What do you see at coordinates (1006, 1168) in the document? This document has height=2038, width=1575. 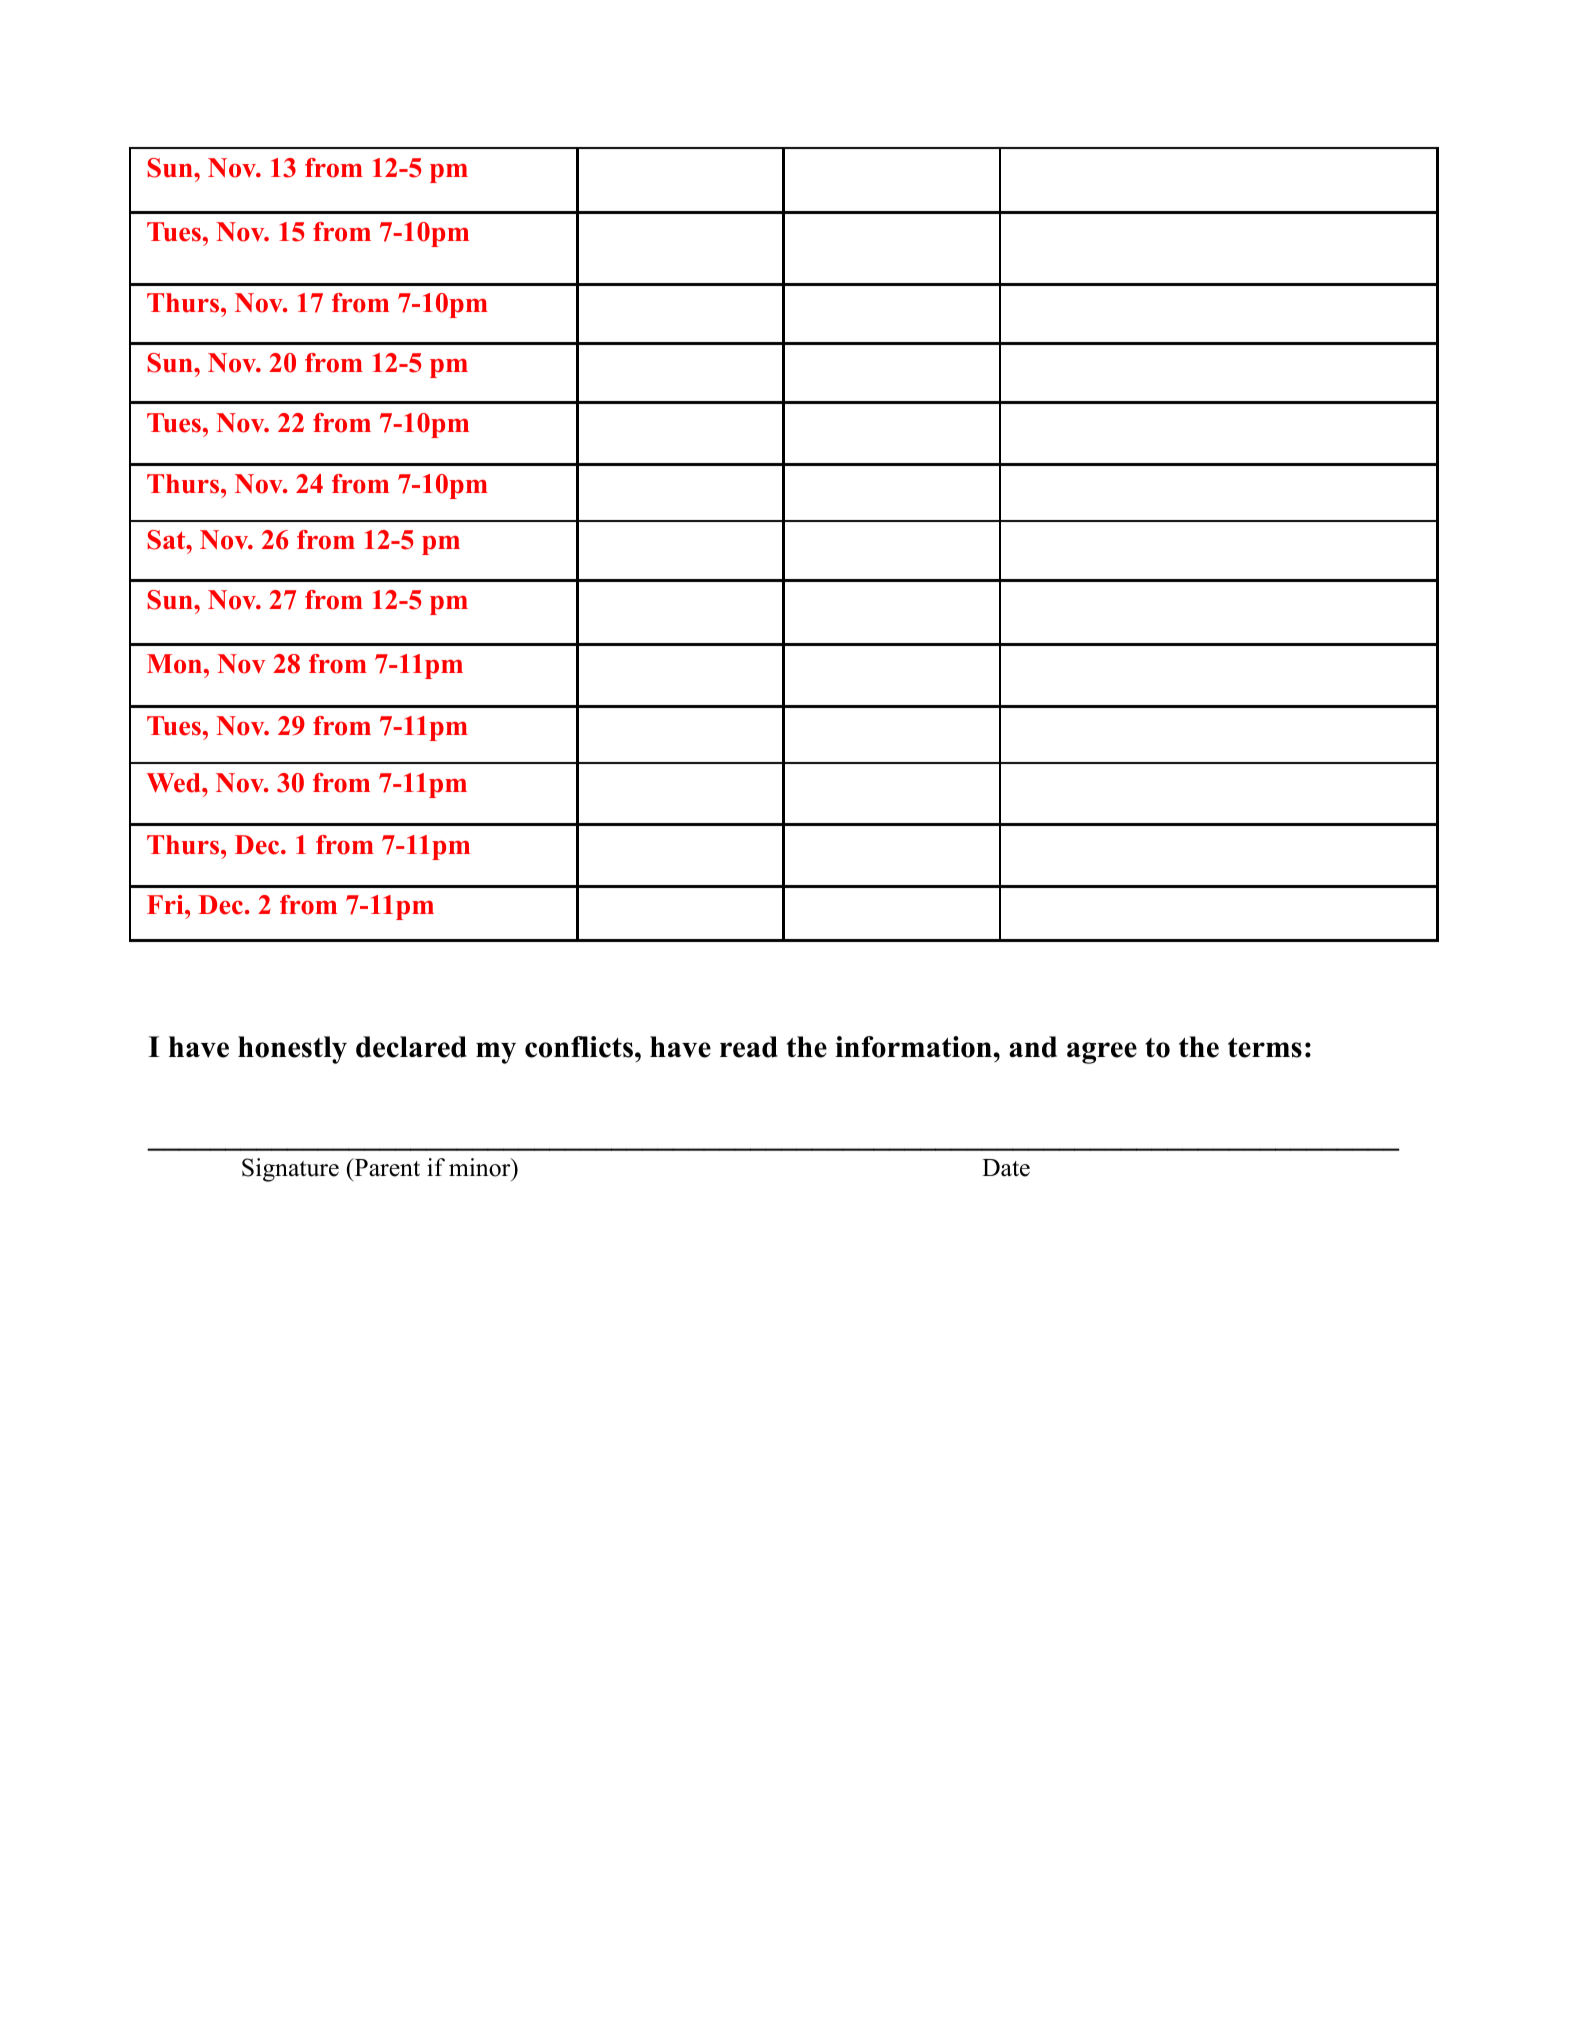 I see `Date` at bounding box center [1006, 1168].
